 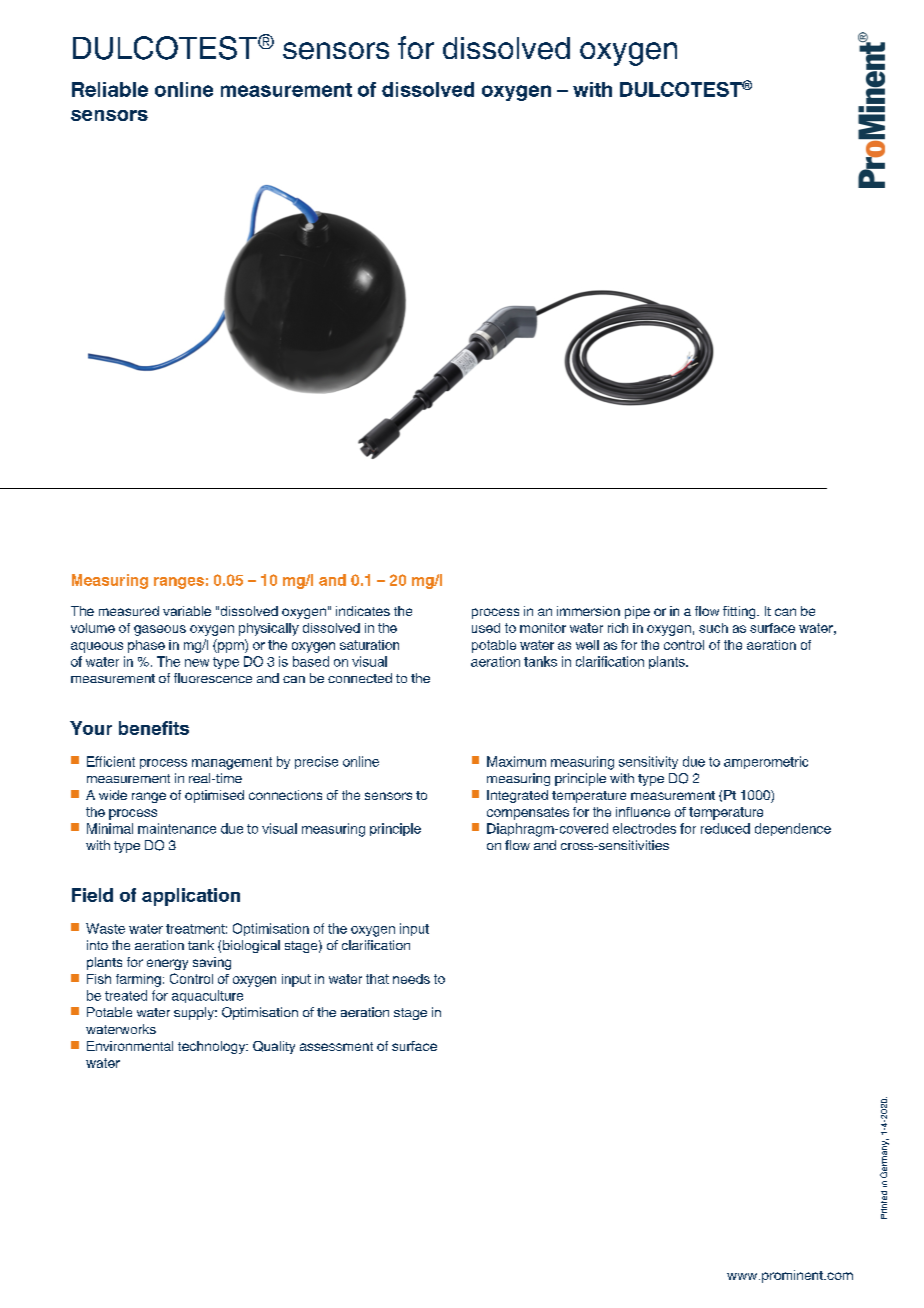 I want to click on variable, so click(x=187, y=611).
